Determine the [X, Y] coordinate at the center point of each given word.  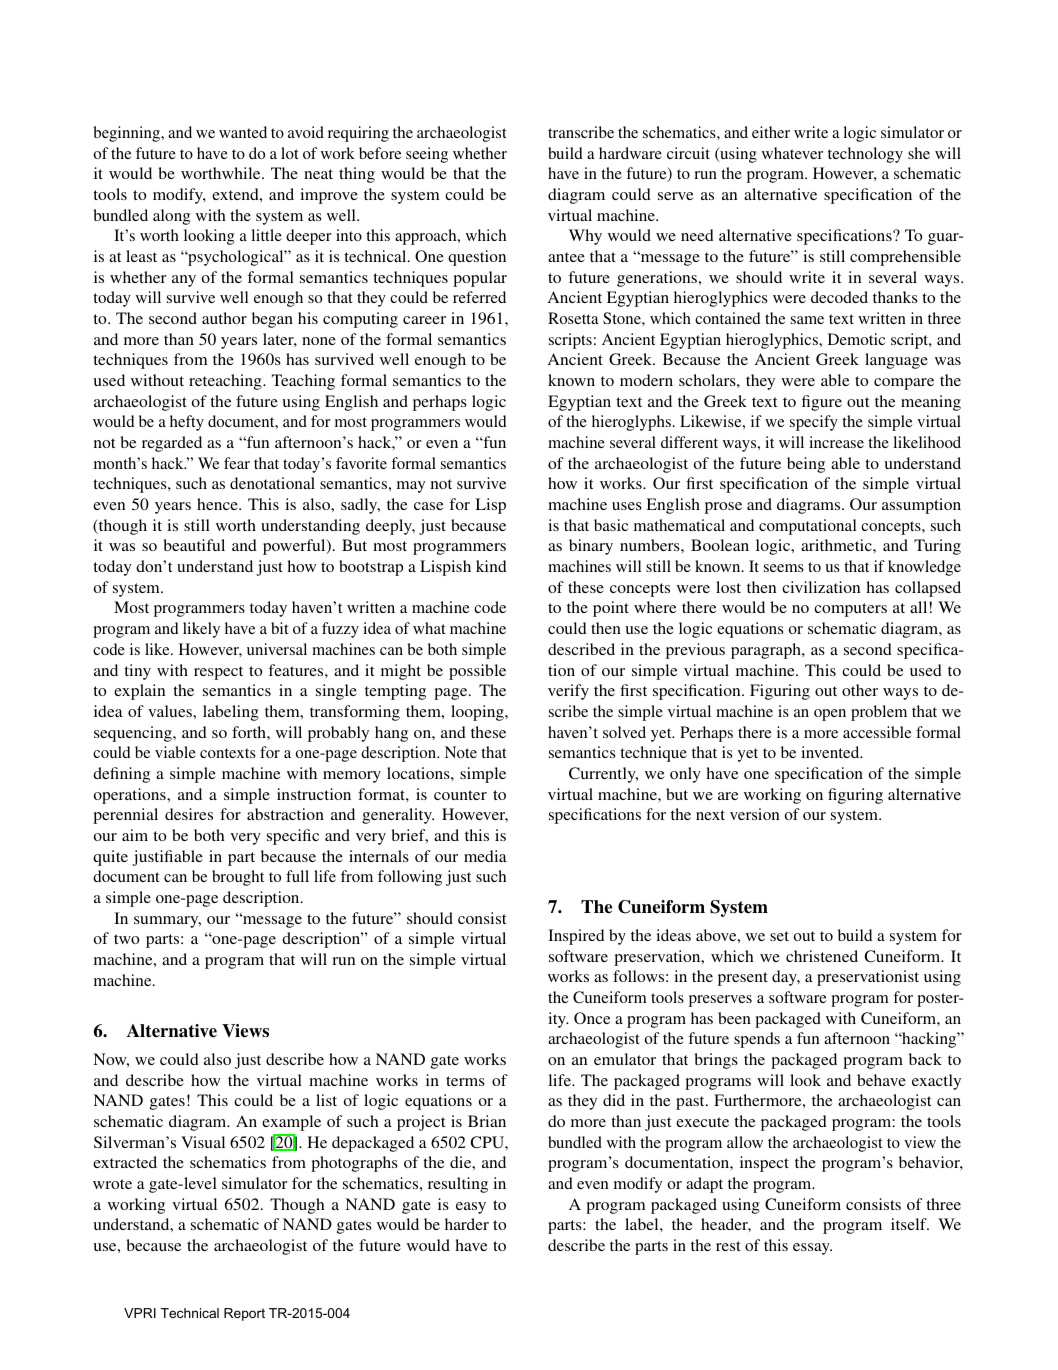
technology [865, 155]
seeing [427, 155]
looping [478, 713]
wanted [243, 132]
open [830, 715]
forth [250, 732]
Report [244, 1314]
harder [467, 1224]
